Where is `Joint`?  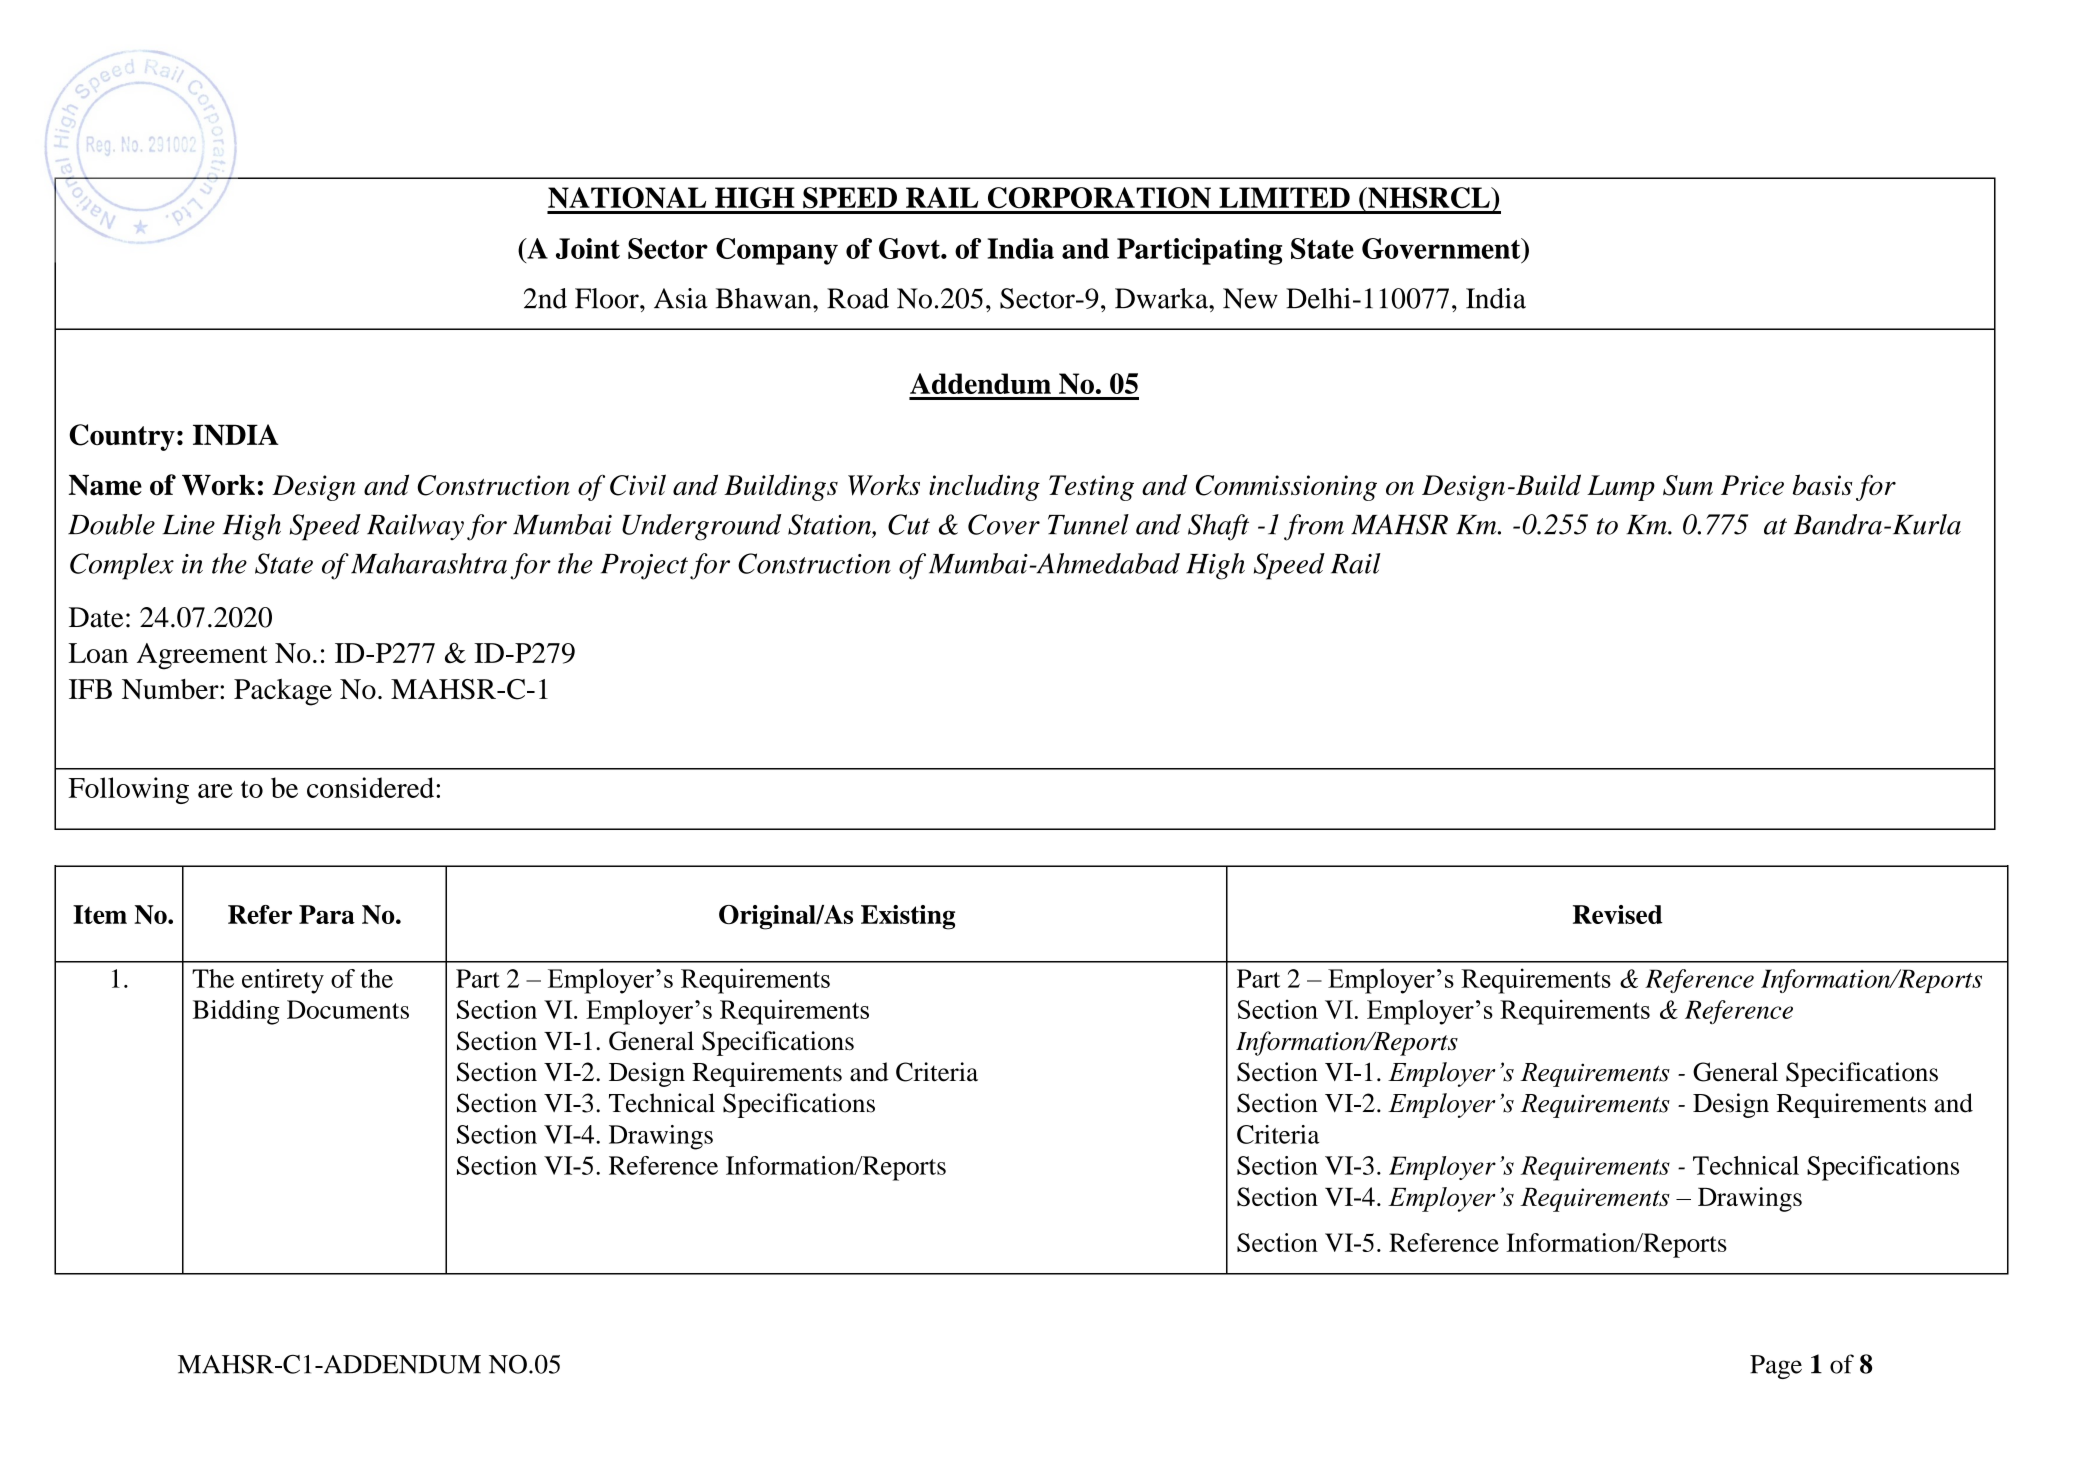
Joint is located at coordinates (588, 248).
